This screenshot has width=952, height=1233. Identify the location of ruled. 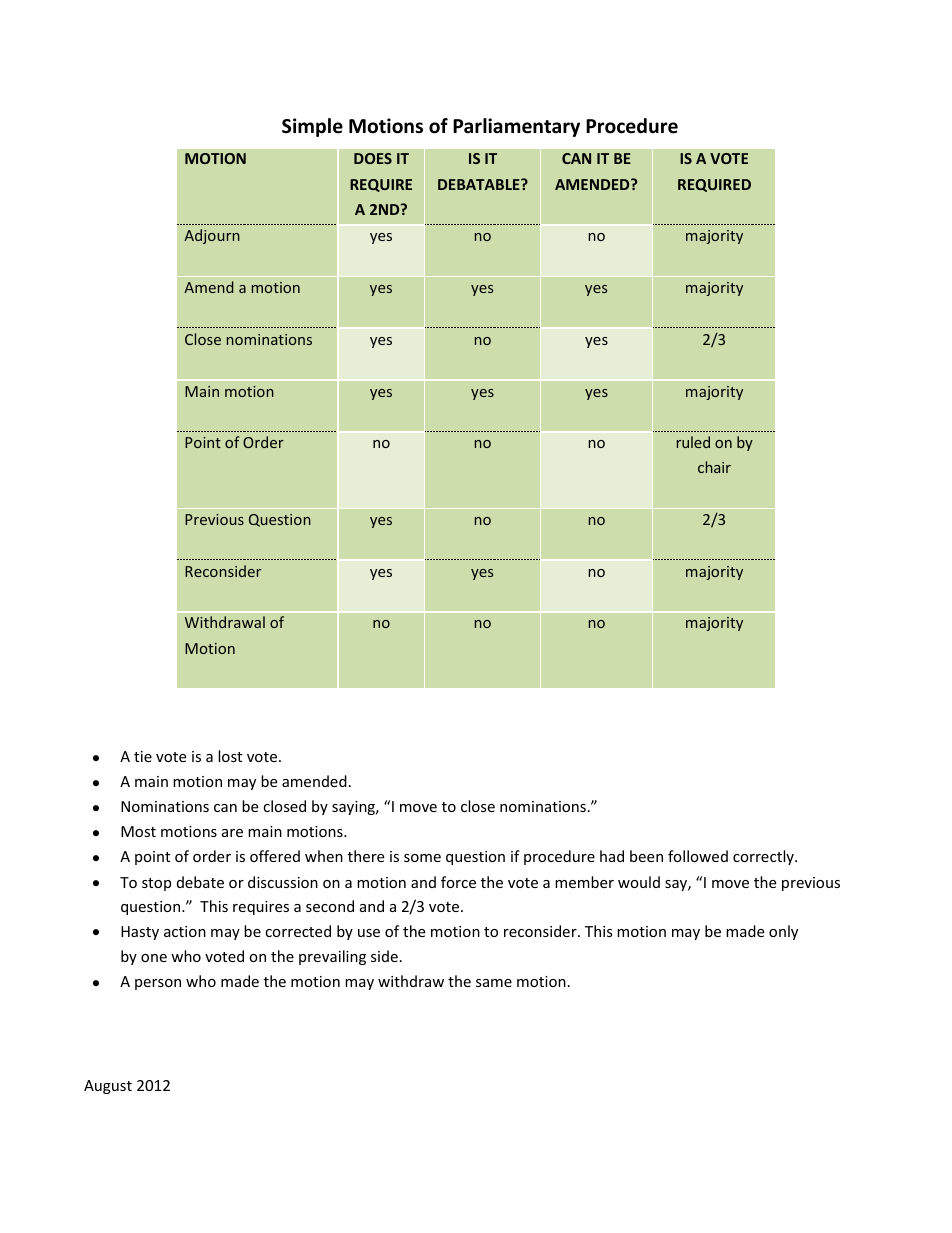
(693, 442).
